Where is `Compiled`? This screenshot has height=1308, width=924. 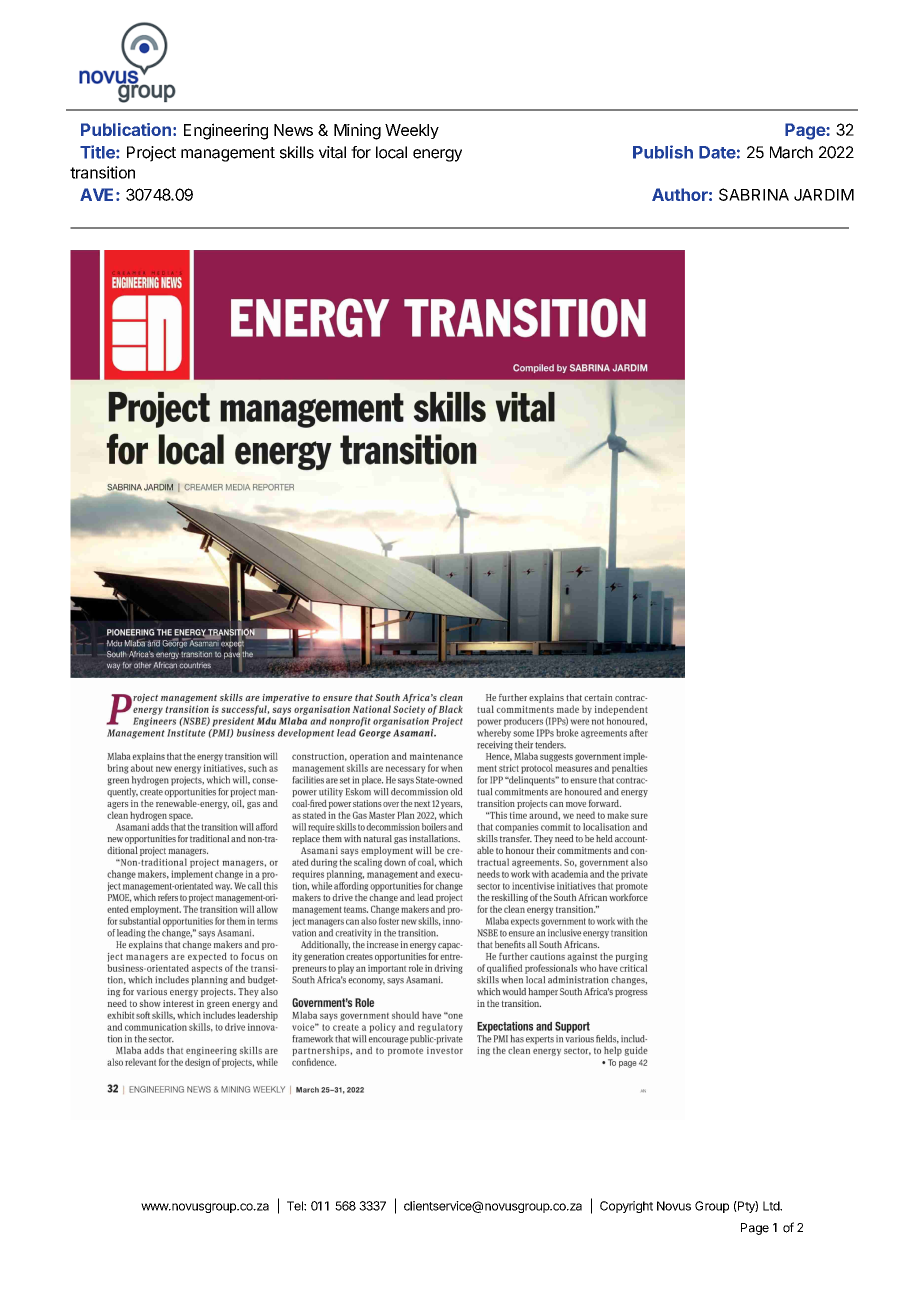
Compiled is located at coordinates (533, 368).
